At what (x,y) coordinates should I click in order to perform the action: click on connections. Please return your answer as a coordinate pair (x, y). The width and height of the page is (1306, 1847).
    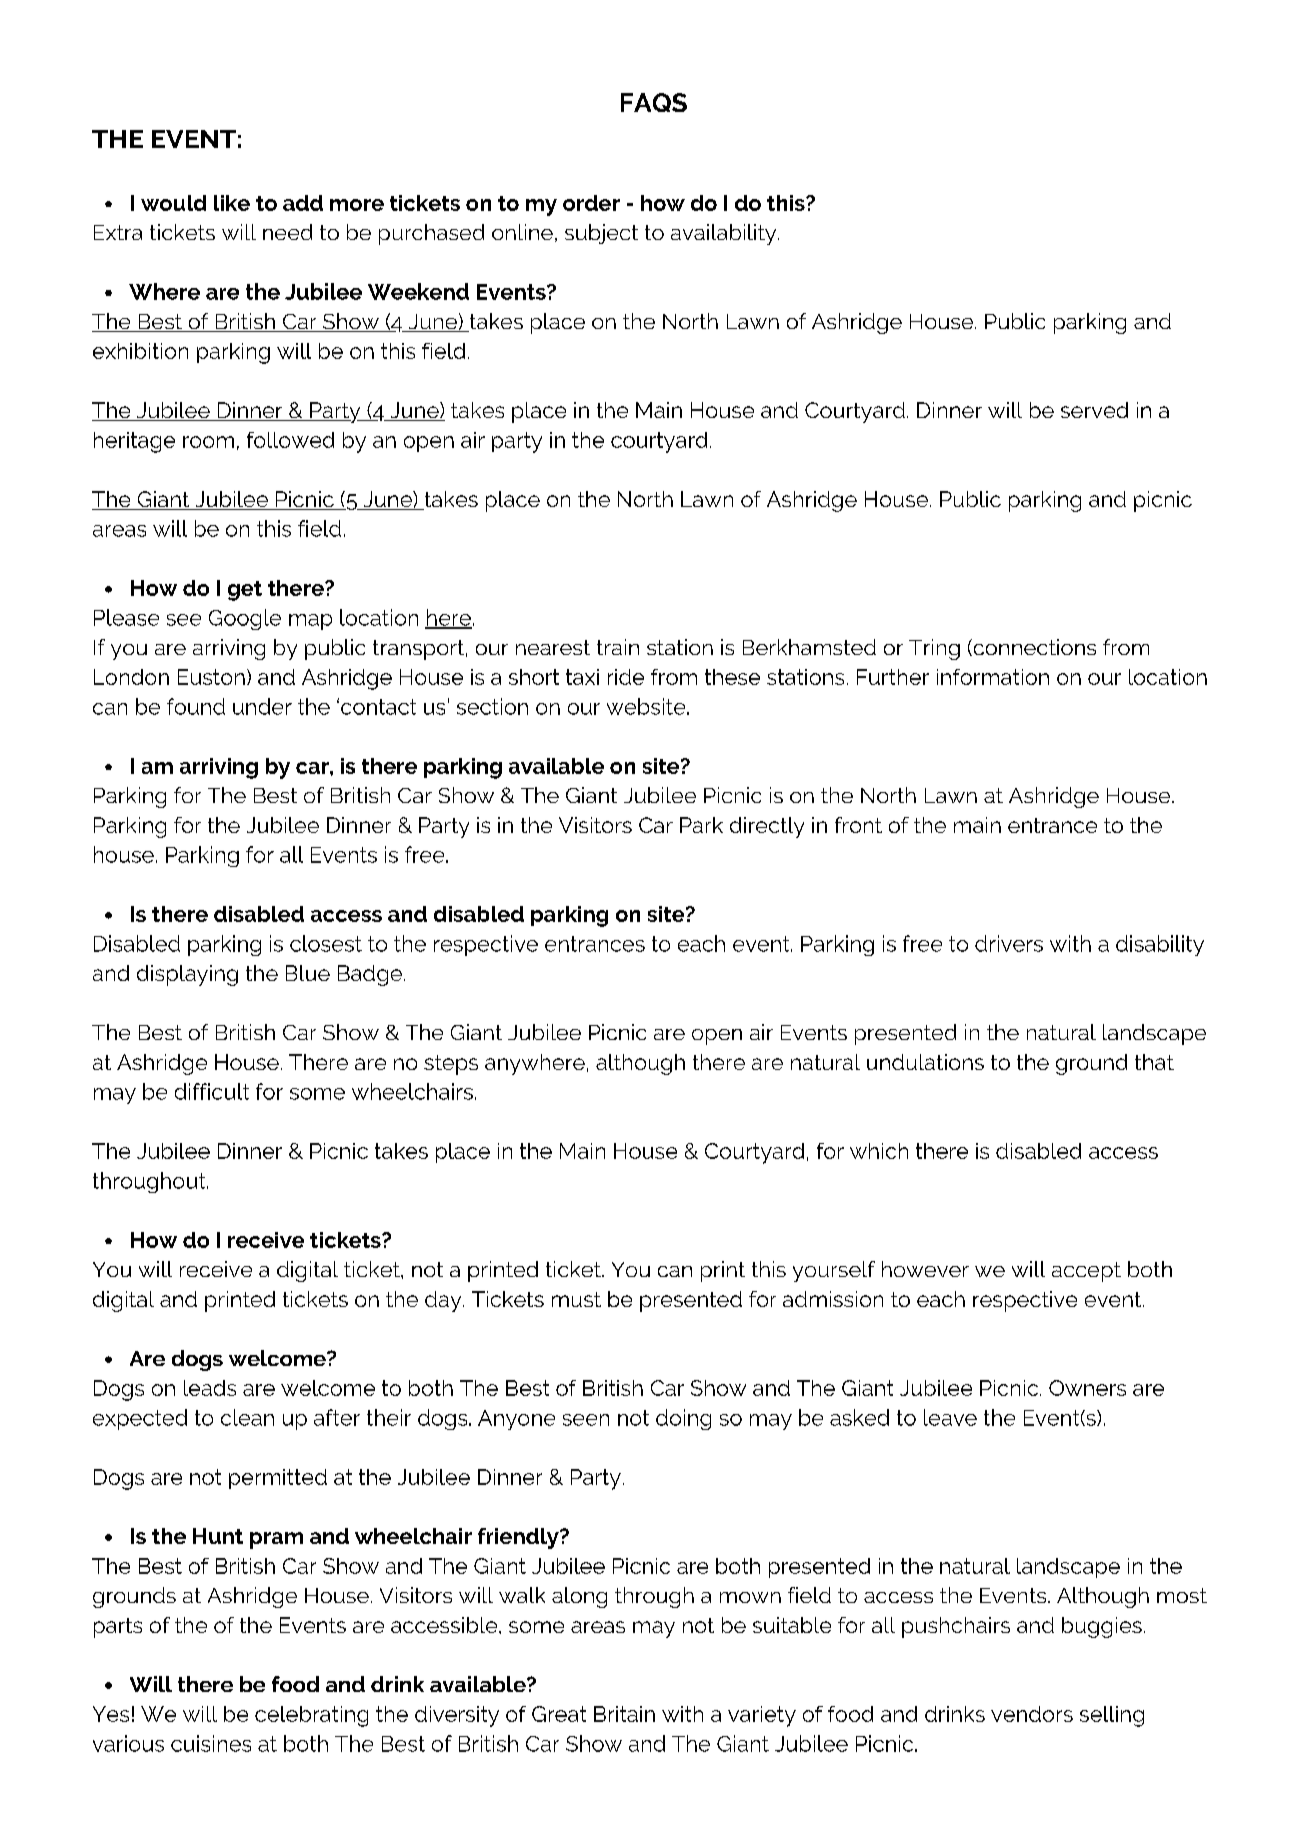
    Looking at the image, I should click on (1033, 647).
